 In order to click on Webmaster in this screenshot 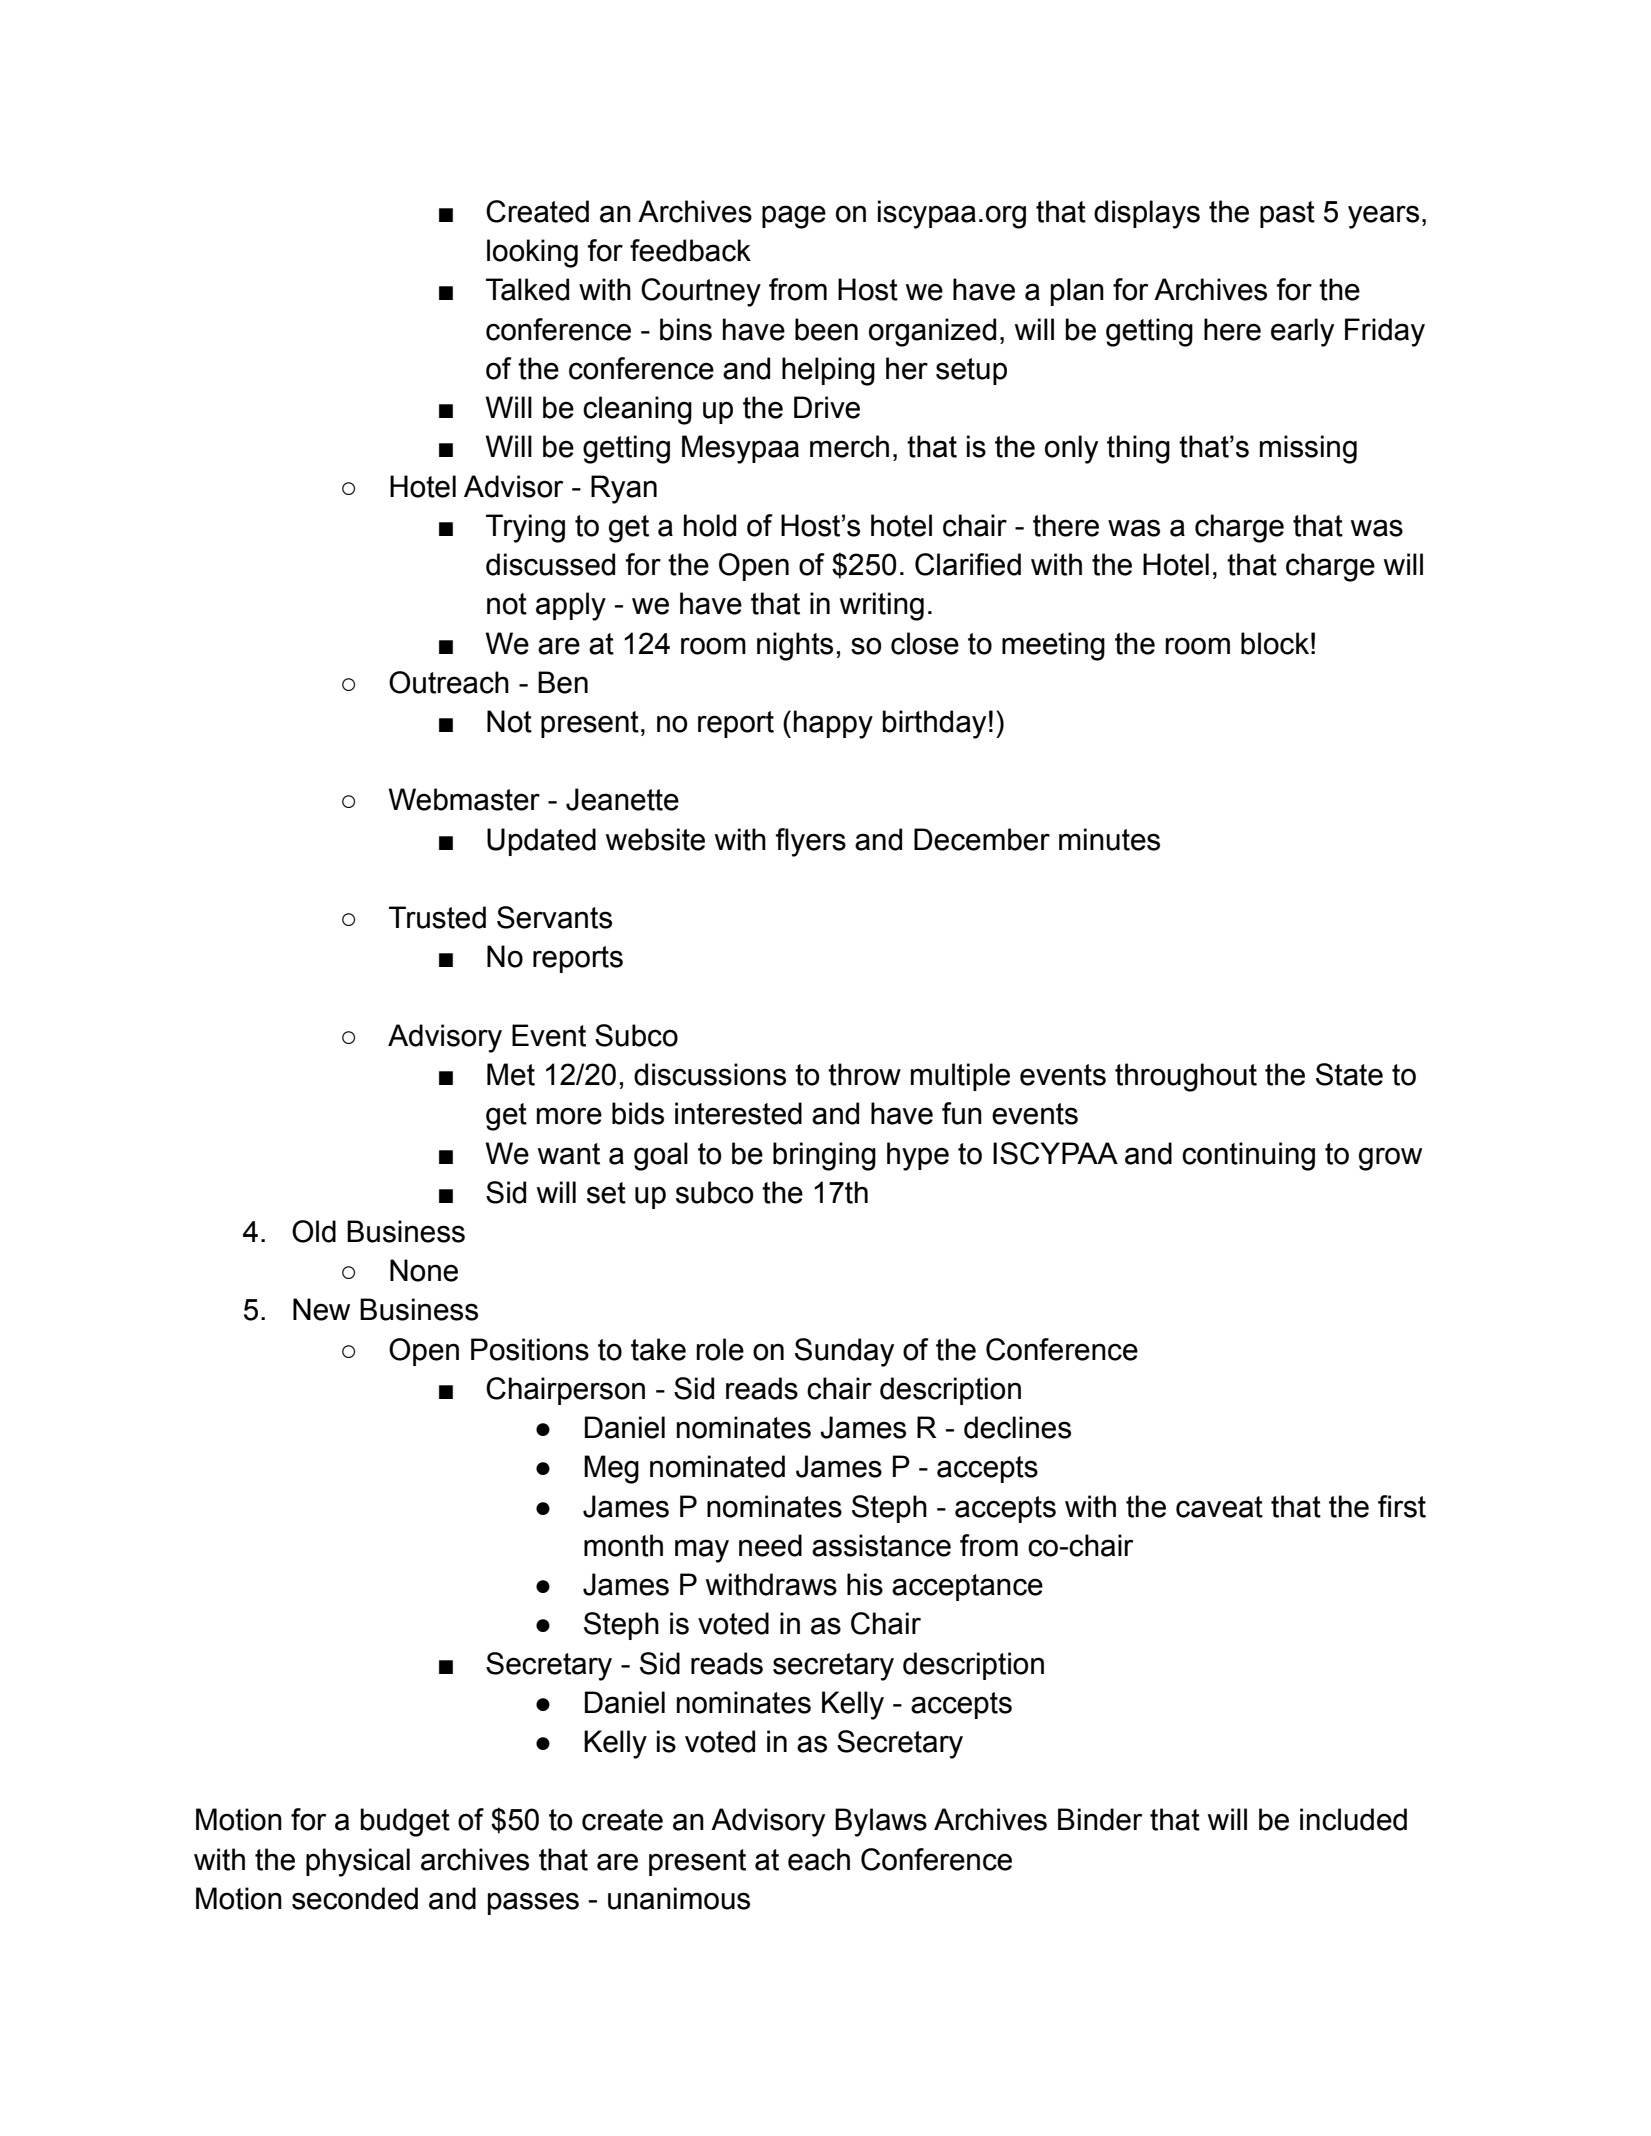, I will do `click(464, 799)`.
